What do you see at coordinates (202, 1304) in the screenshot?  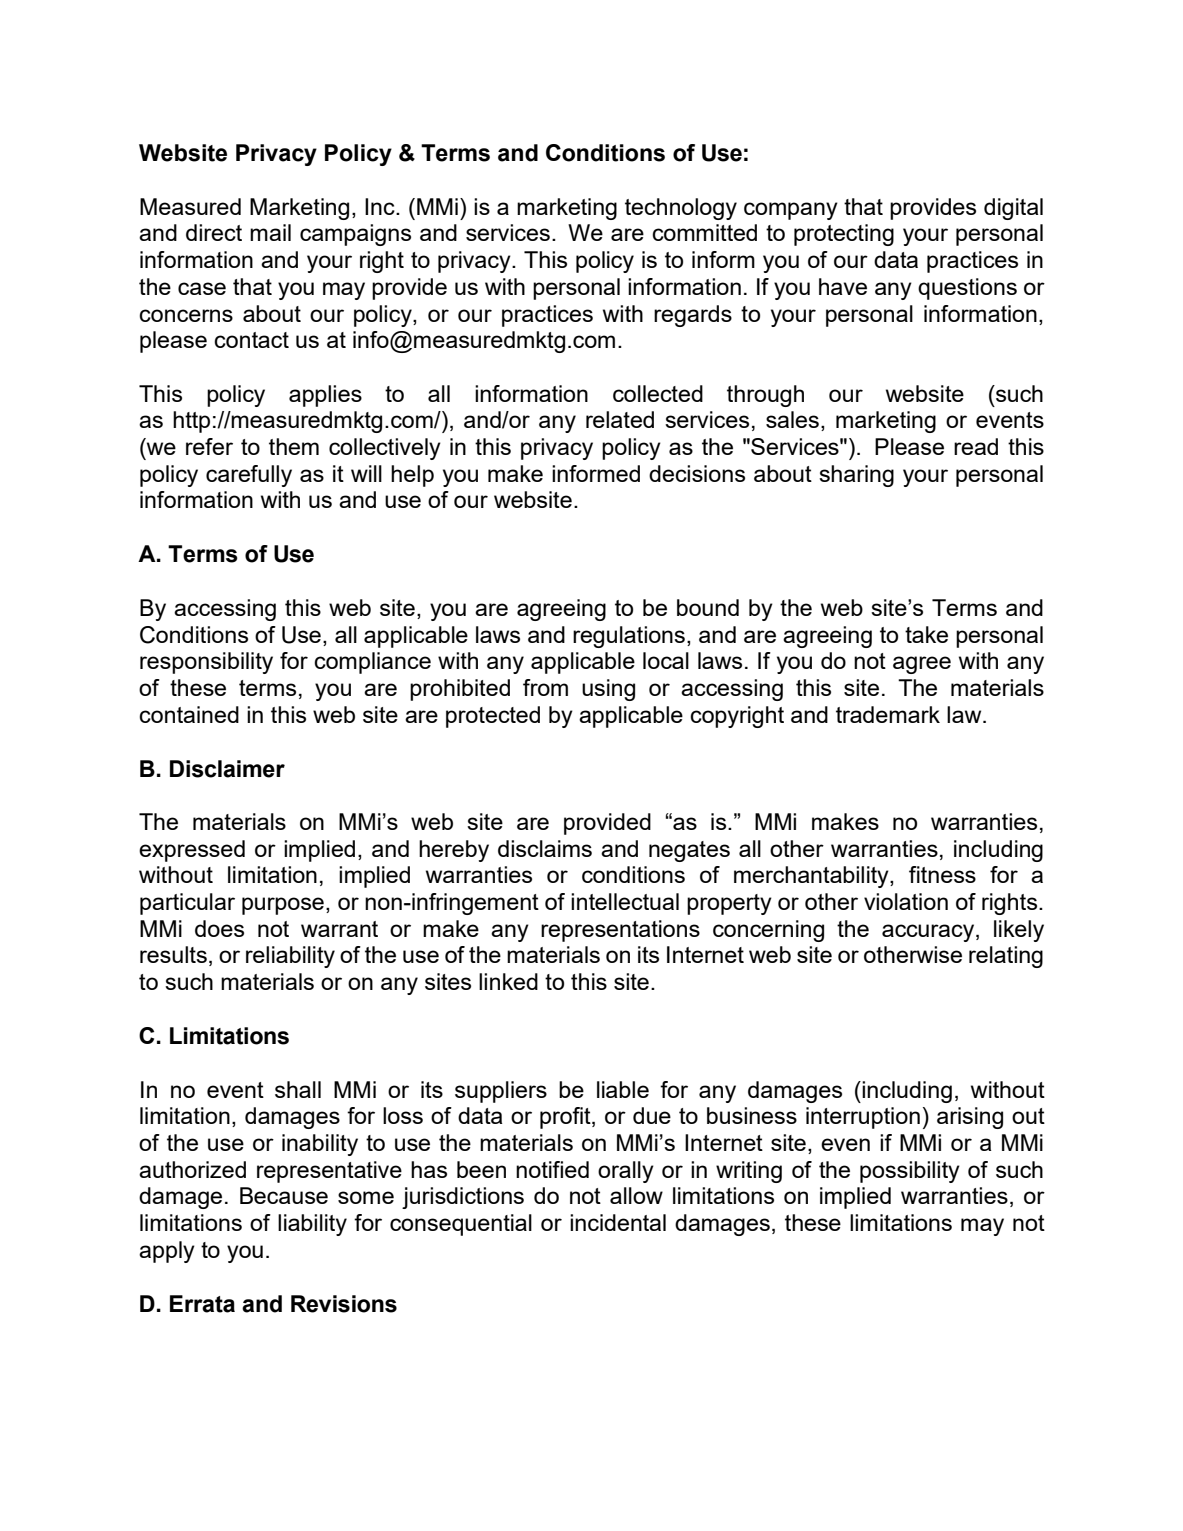 I see `Errata` at bounding box center [202, 1304].
